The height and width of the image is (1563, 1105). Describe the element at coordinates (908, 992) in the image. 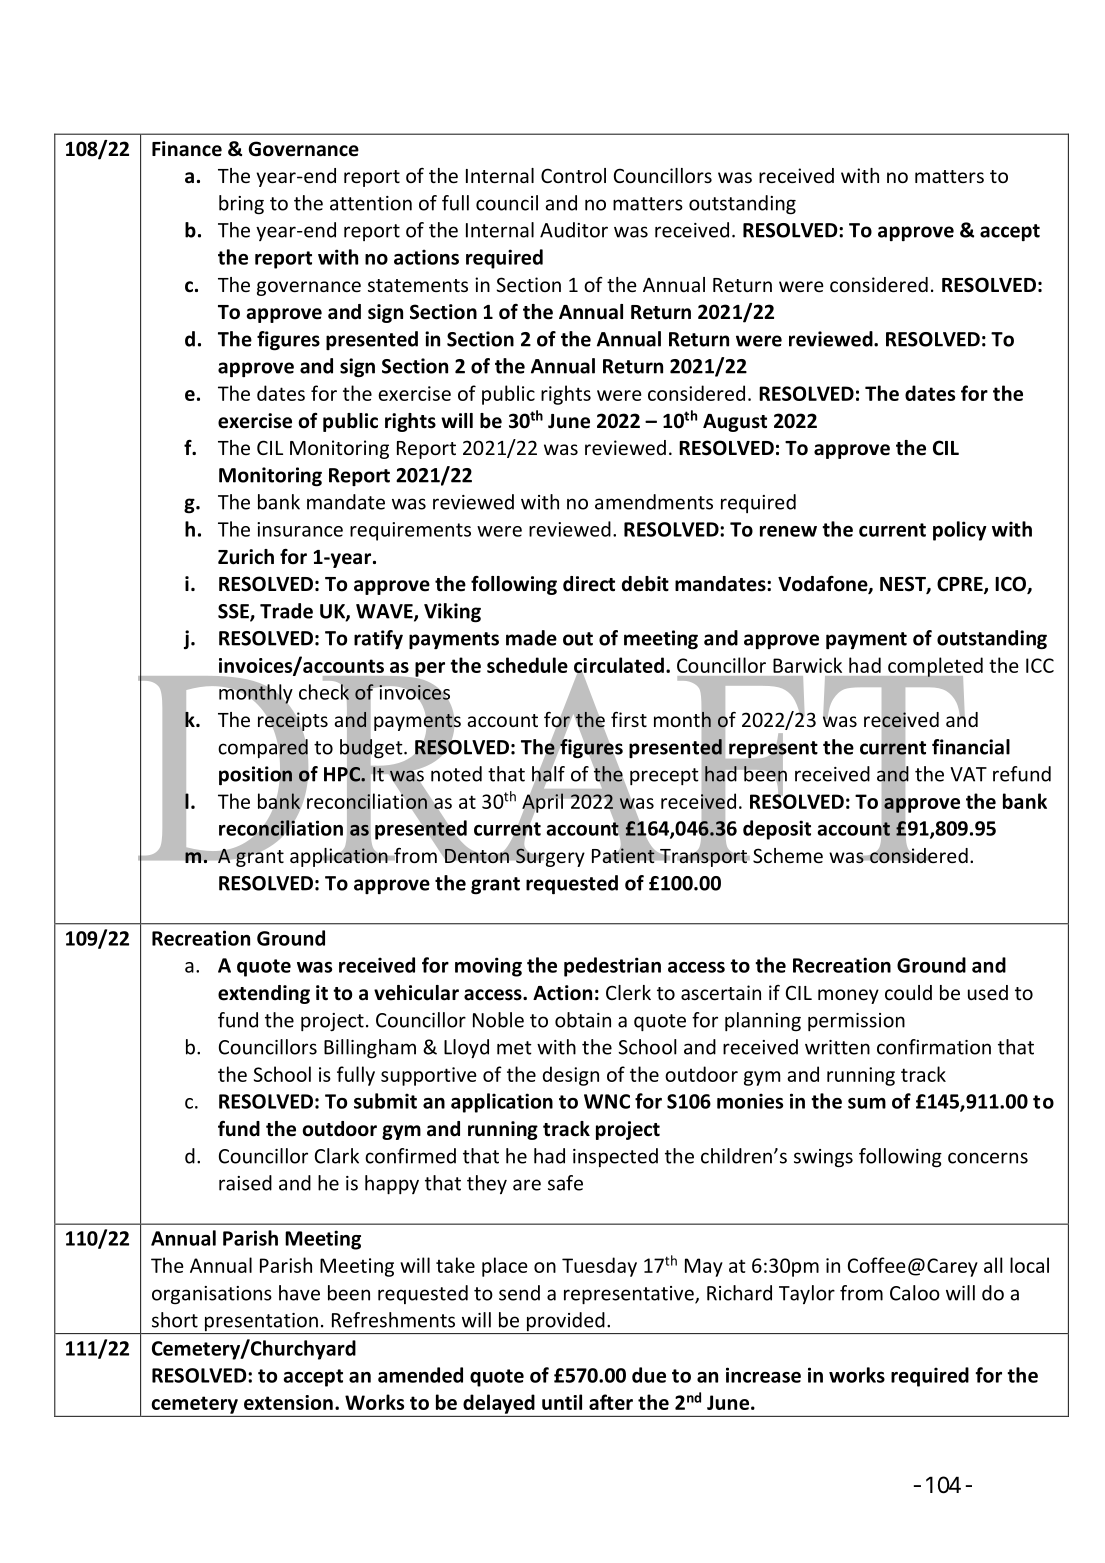

I see `could` at that location.
